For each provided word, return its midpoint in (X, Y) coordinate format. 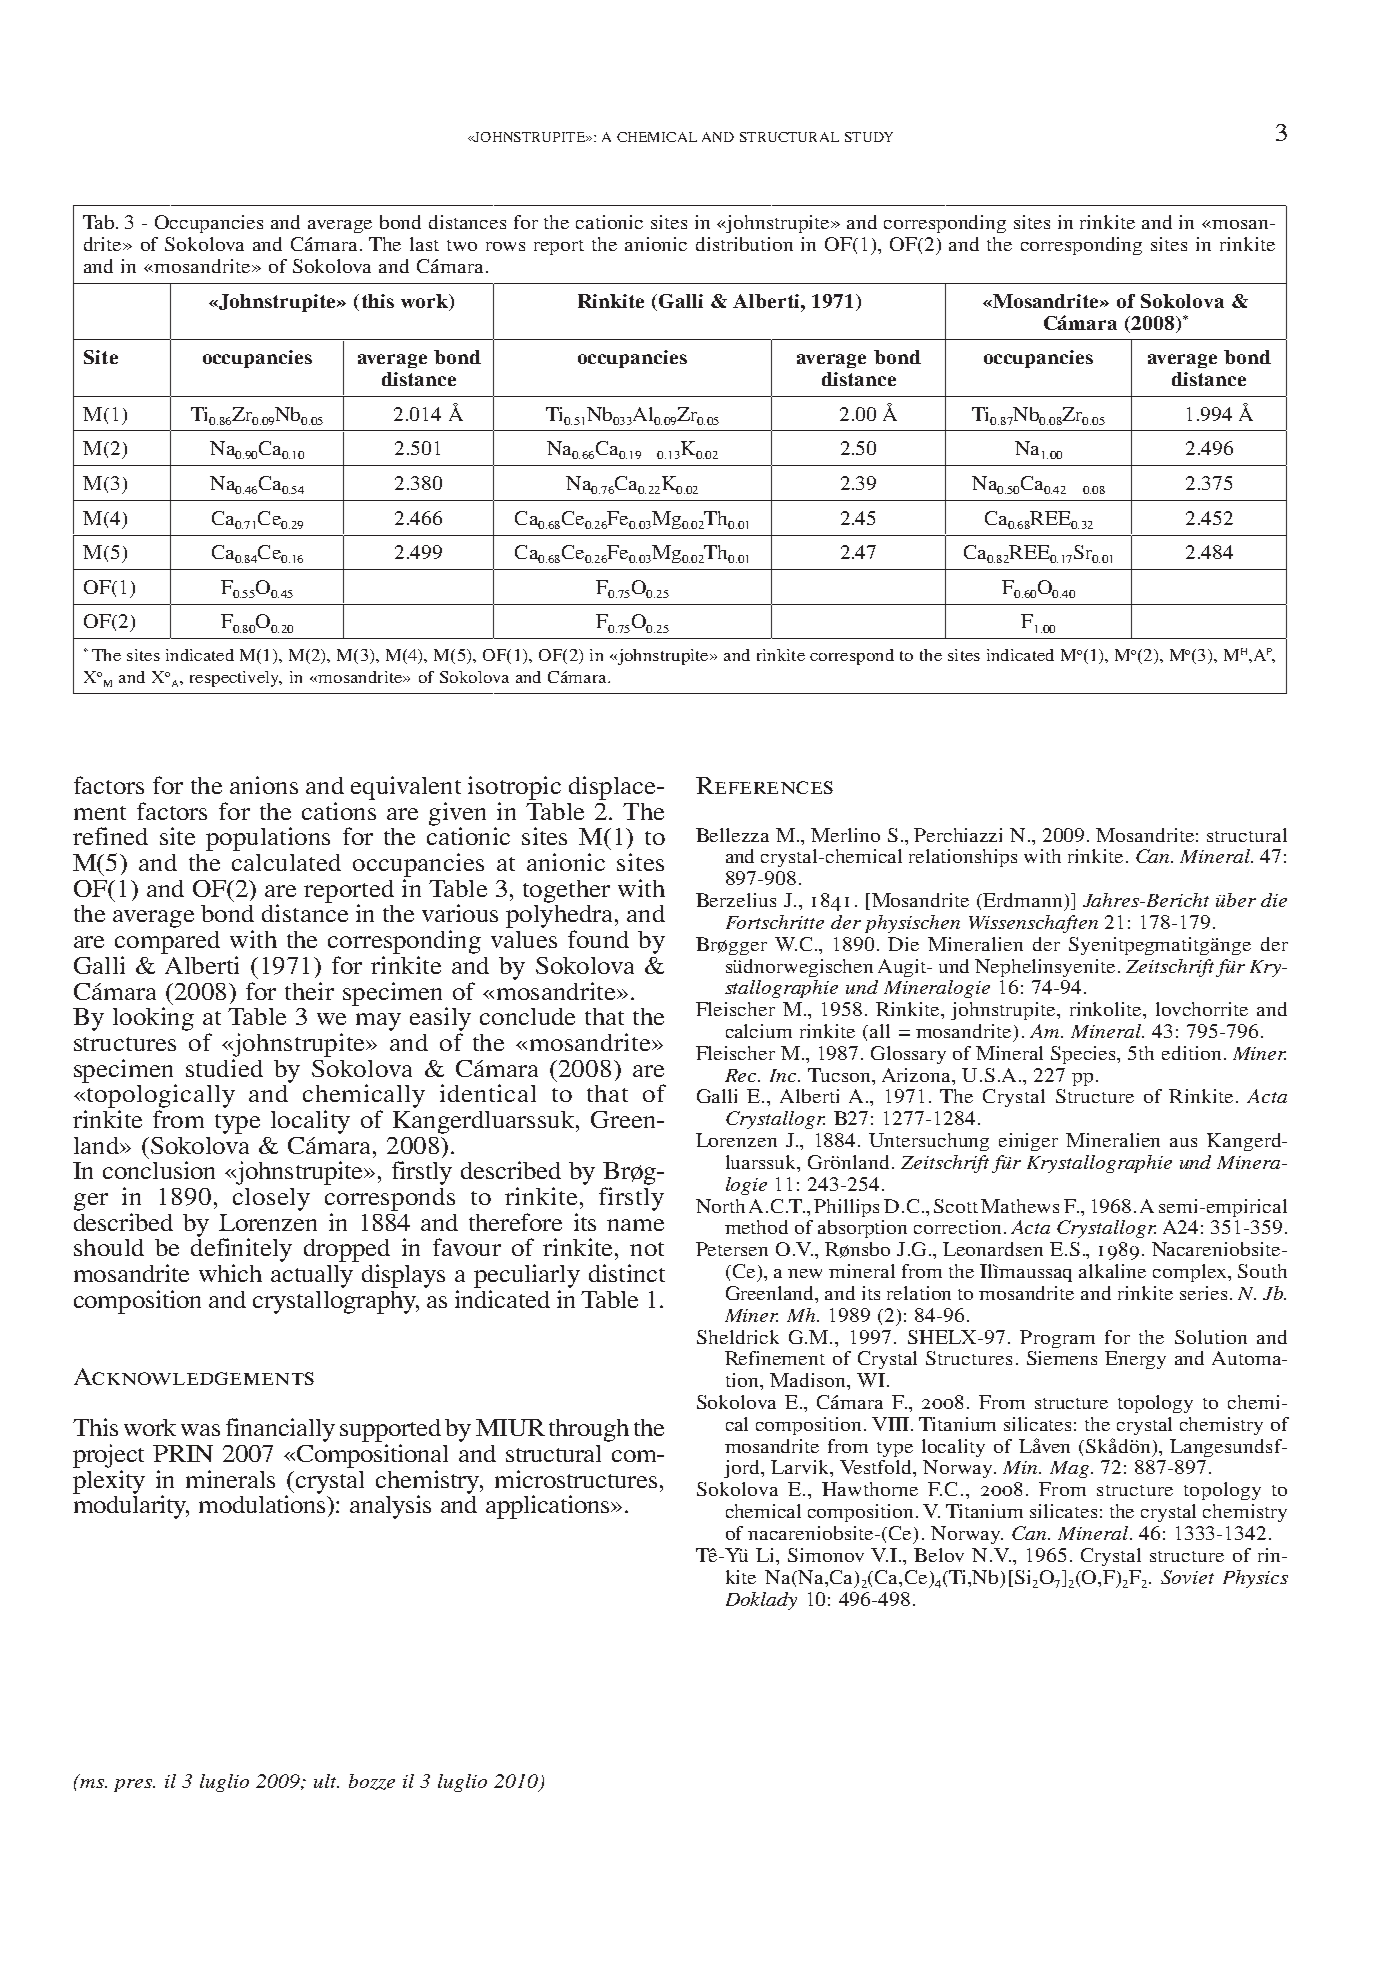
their (309, 991)
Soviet (1187, 1577)
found (598, 939)
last (424, 244)
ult (326, 1781)
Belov (939, 1555)
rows (505, 246)
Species (1085, 1055)
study (869, 137)
